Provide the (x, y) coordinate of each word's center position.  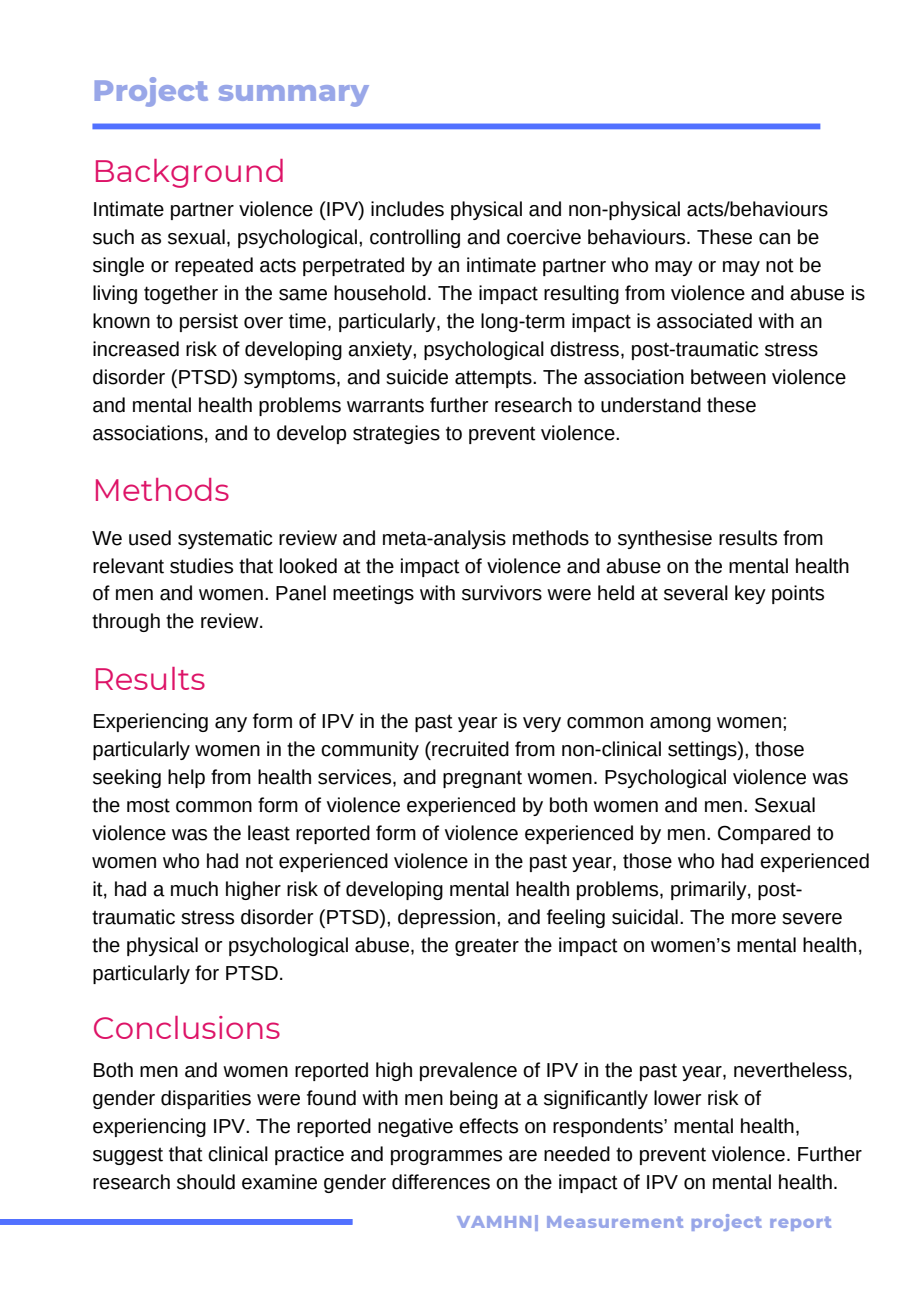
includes (407, 209)
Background (189, 173)
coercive (544, 237)
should (206, 1182)
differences (441, 1182)
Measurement (615, 1222)
